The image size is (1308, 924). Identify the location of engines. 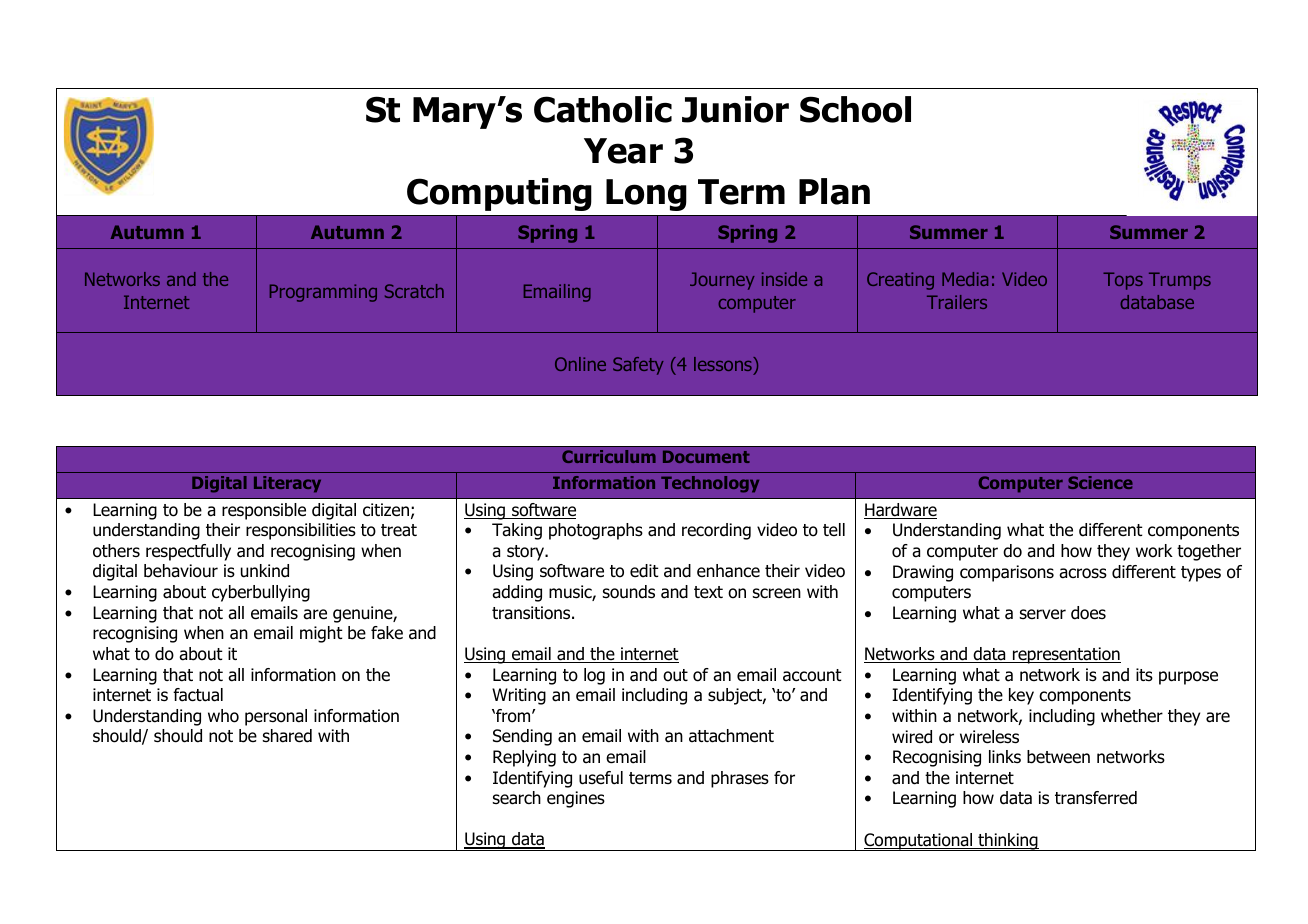
(576, 799).
